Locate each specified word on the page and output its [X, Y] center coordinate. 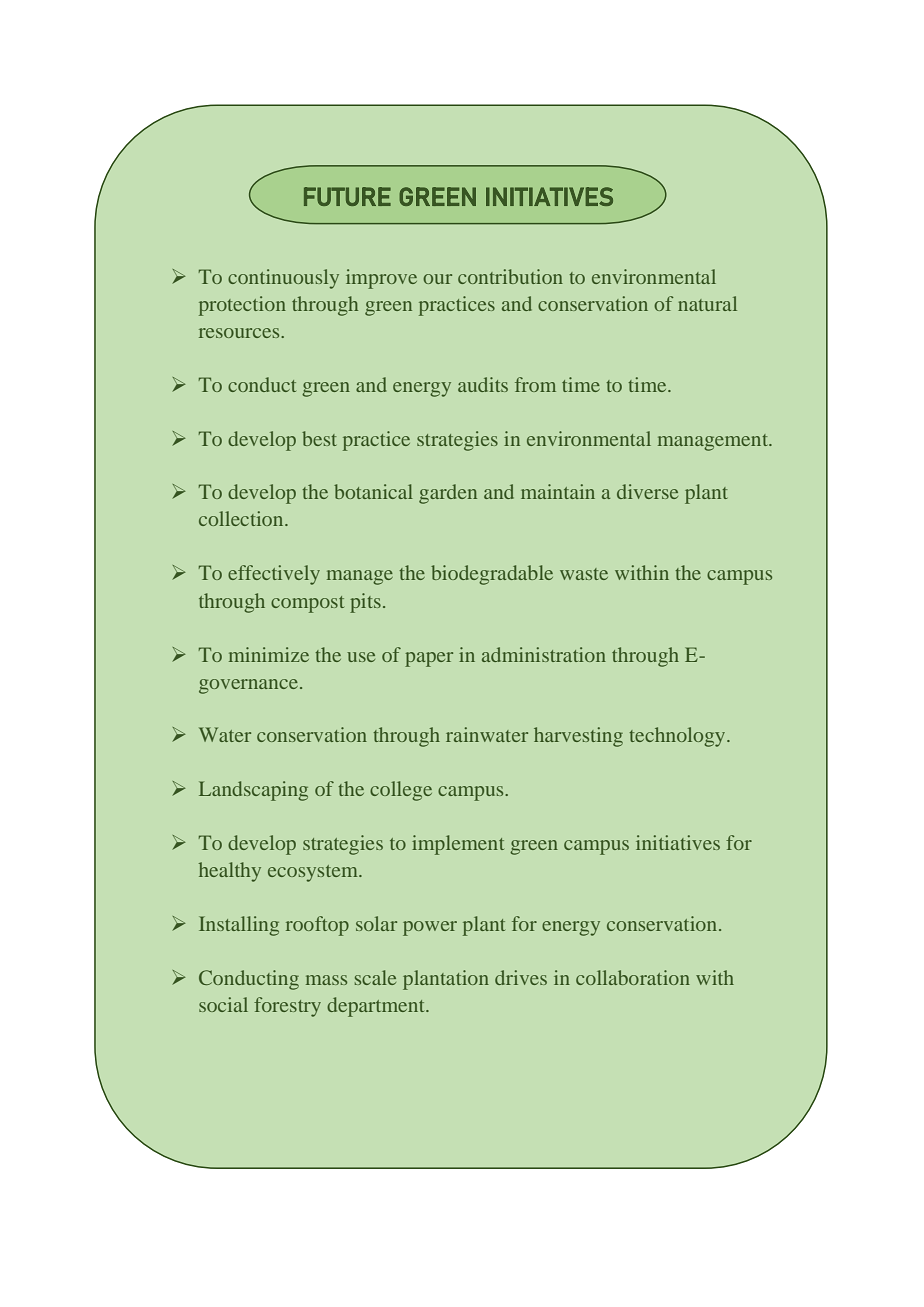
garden [448, 494]
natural [707, 303]
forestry [287, 1007]
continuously [283, 279]
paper [429, 659]
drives [521, 977]
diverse [647, 491]
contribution [510, 276]
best [319, 438]
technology [678, 737]
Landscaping [253, 791]
